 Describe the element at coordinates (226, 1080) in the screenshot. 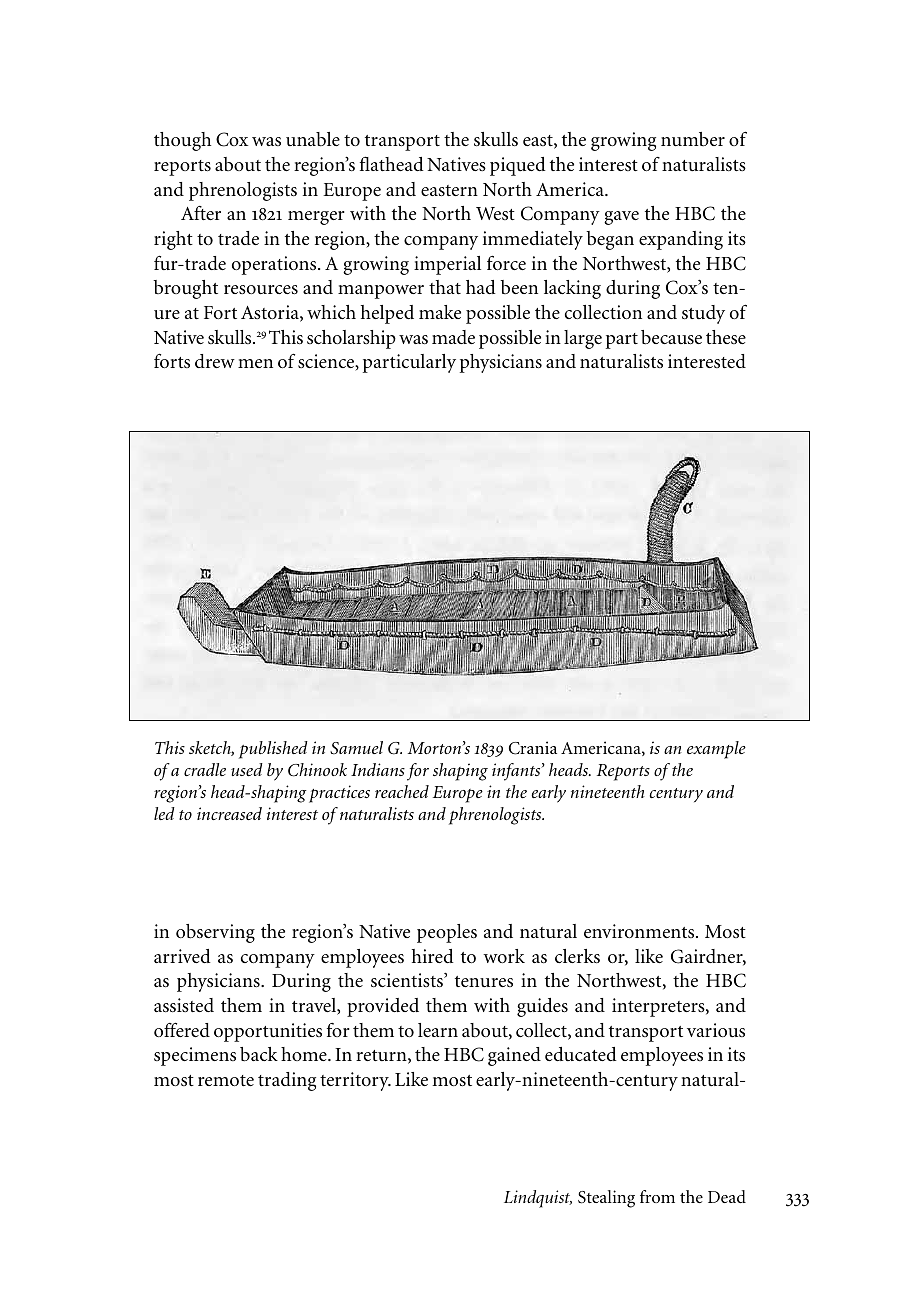

I see `remote` at that location.
